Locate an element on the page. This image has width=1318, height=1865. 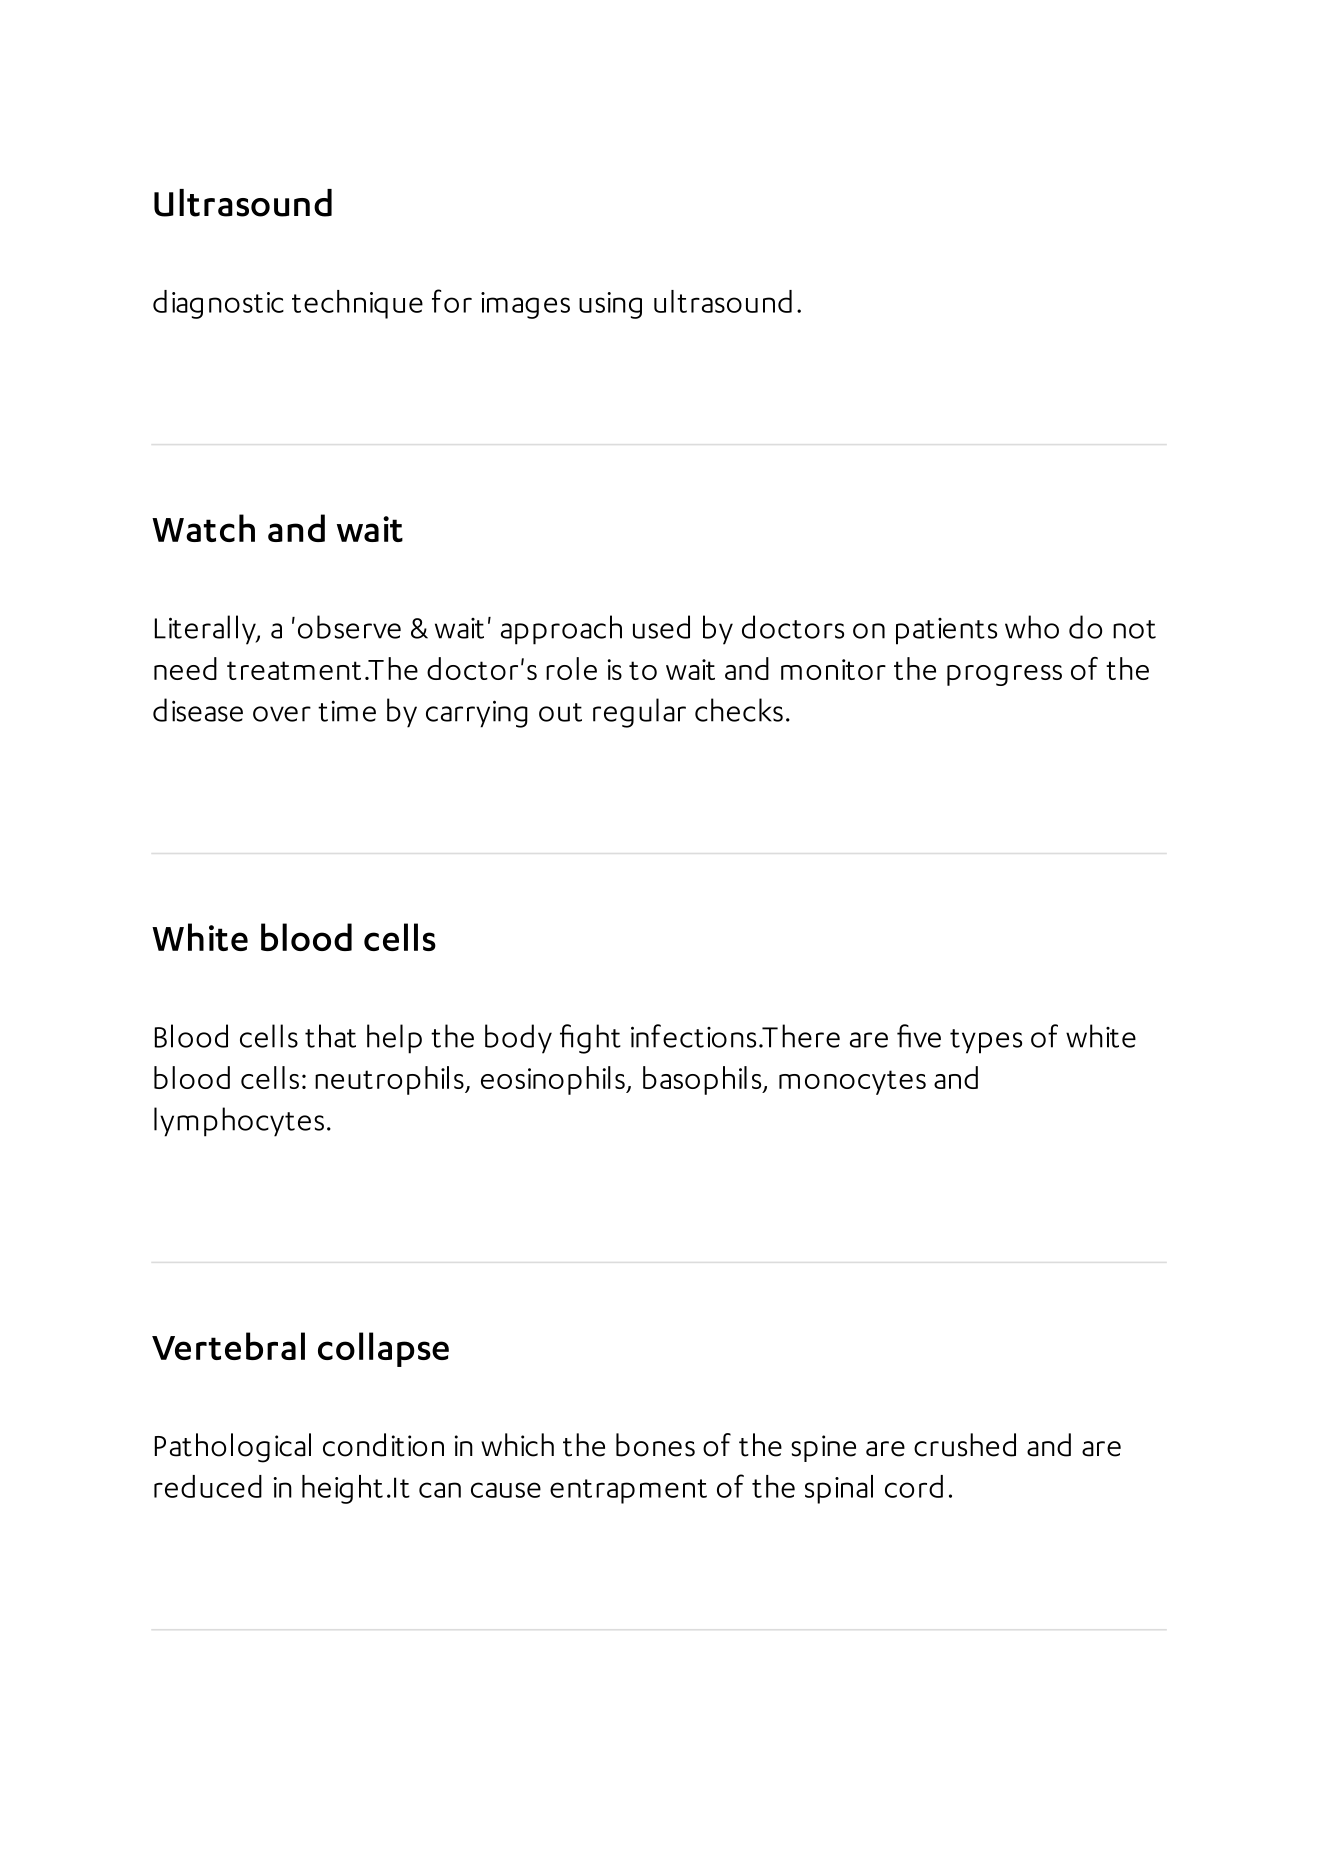
who is located at coordinates (1032, 627).
